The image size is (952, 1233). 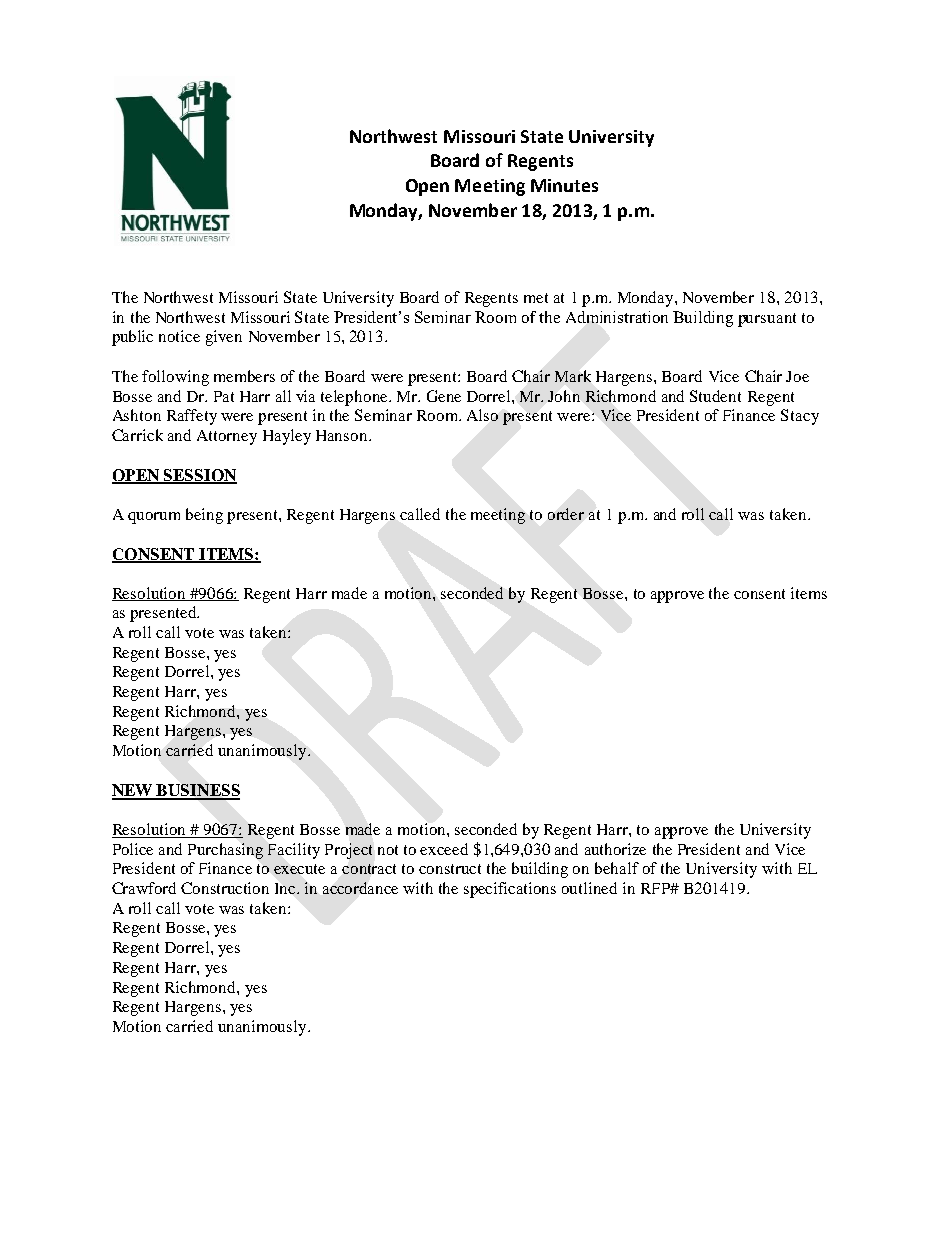 I want to click on order, so click(x=566, y=514).
